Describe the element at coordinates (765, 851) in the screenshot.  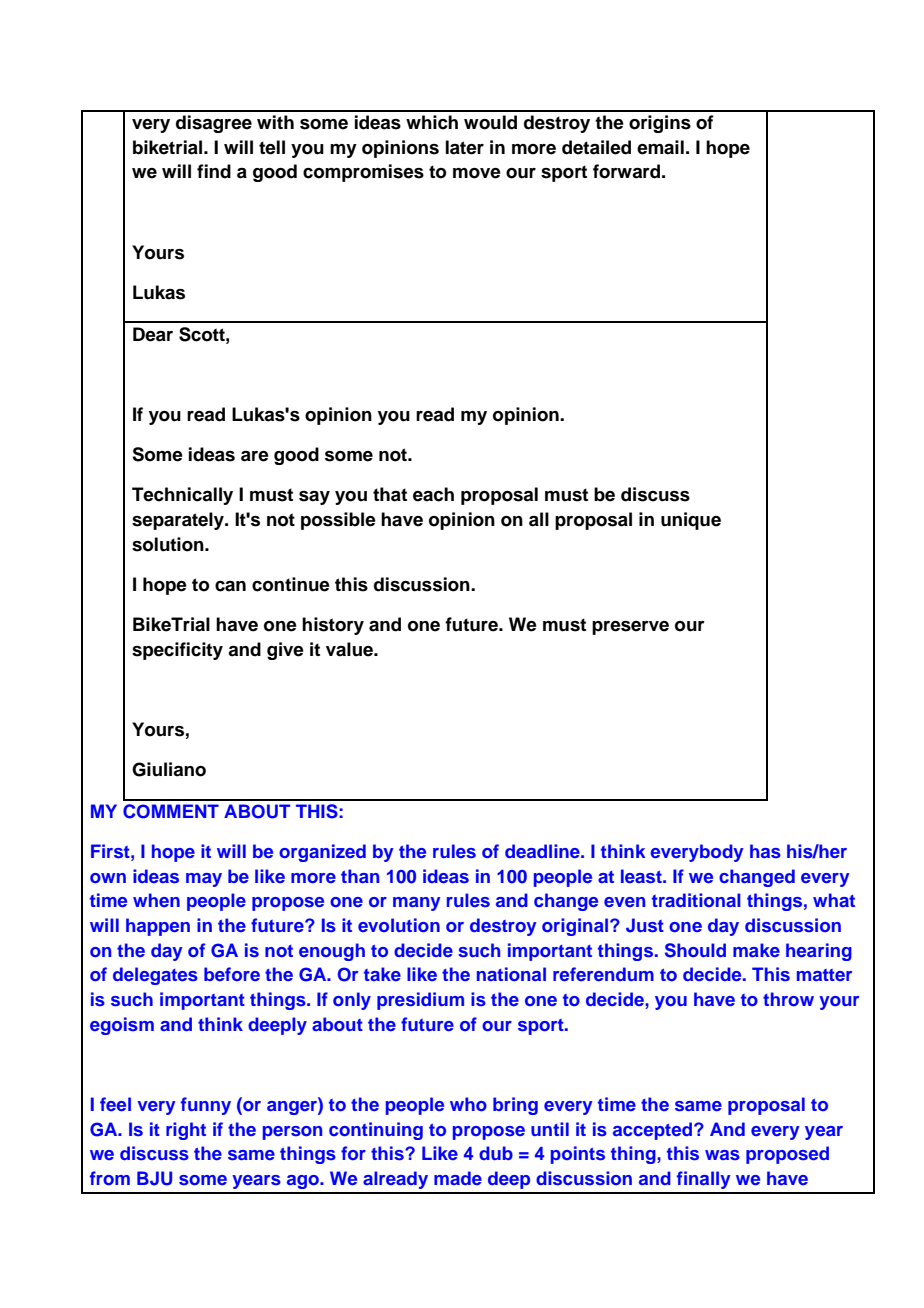
I see `has` at that location.
